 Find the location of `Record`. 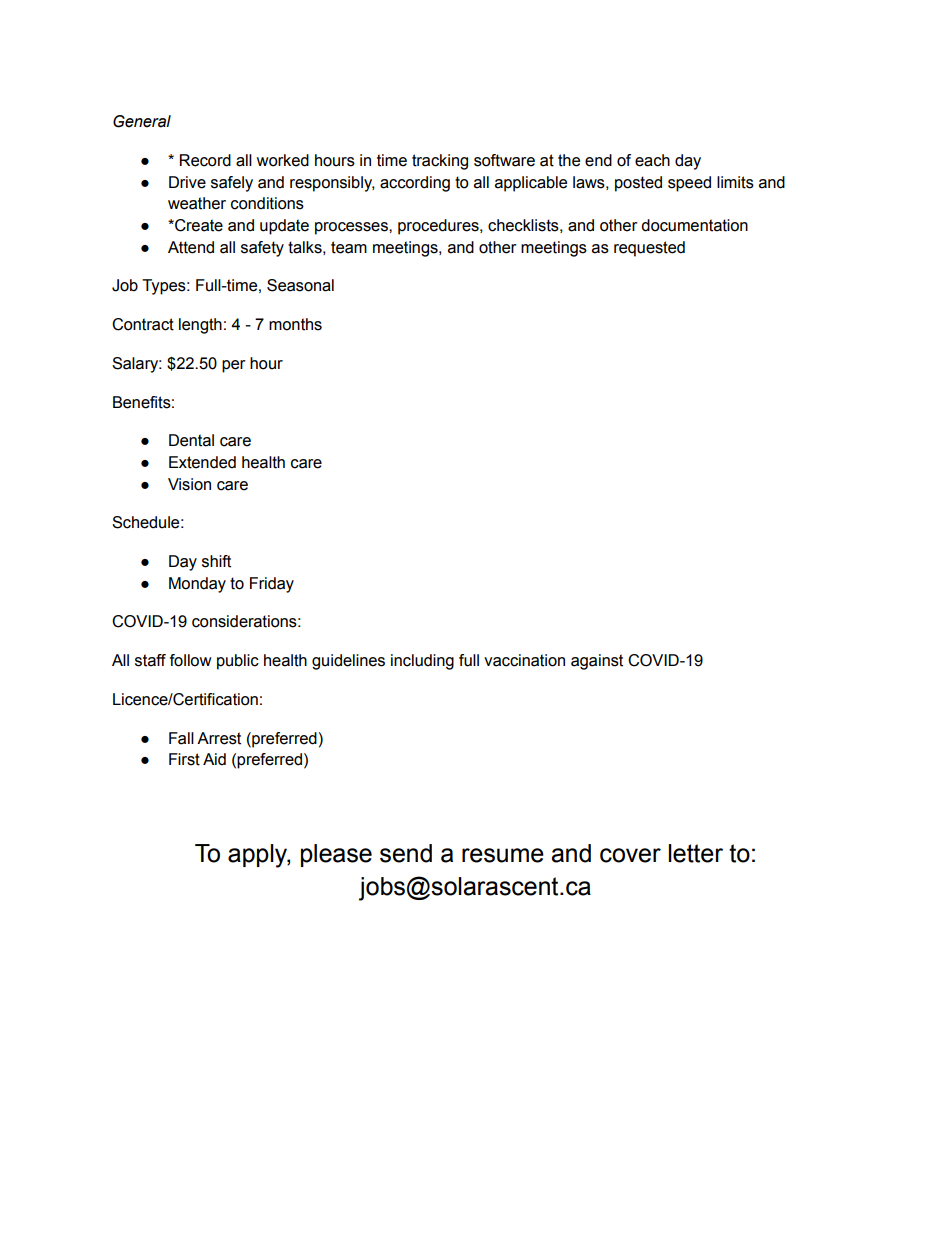

Record is located at coordinates (205, 160).
